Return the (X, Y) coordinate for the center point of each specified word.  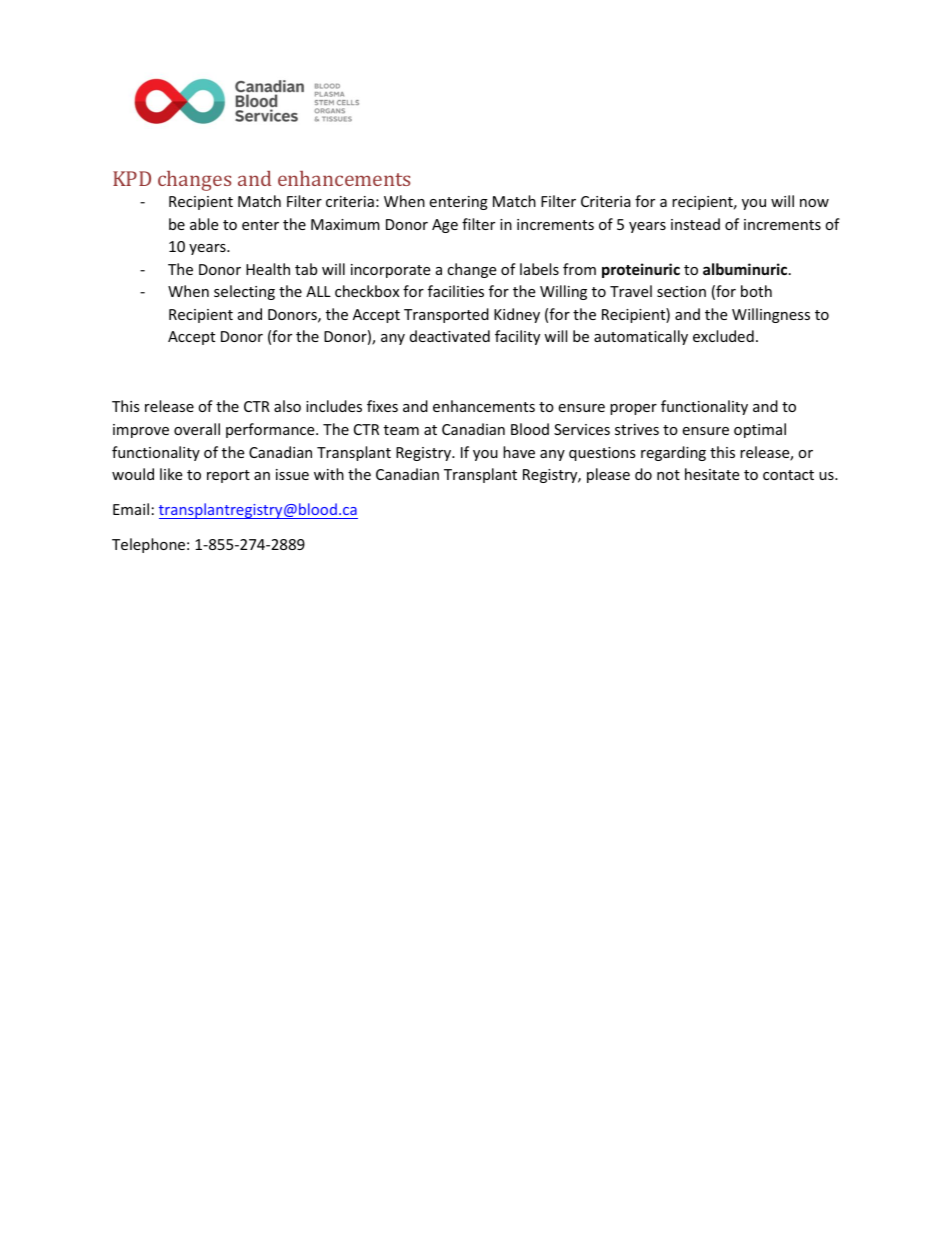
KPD (132, 178)
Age (445, 226)
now (814, 203)
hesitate (712, 474)
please (608, 475)
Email (131, 509)
